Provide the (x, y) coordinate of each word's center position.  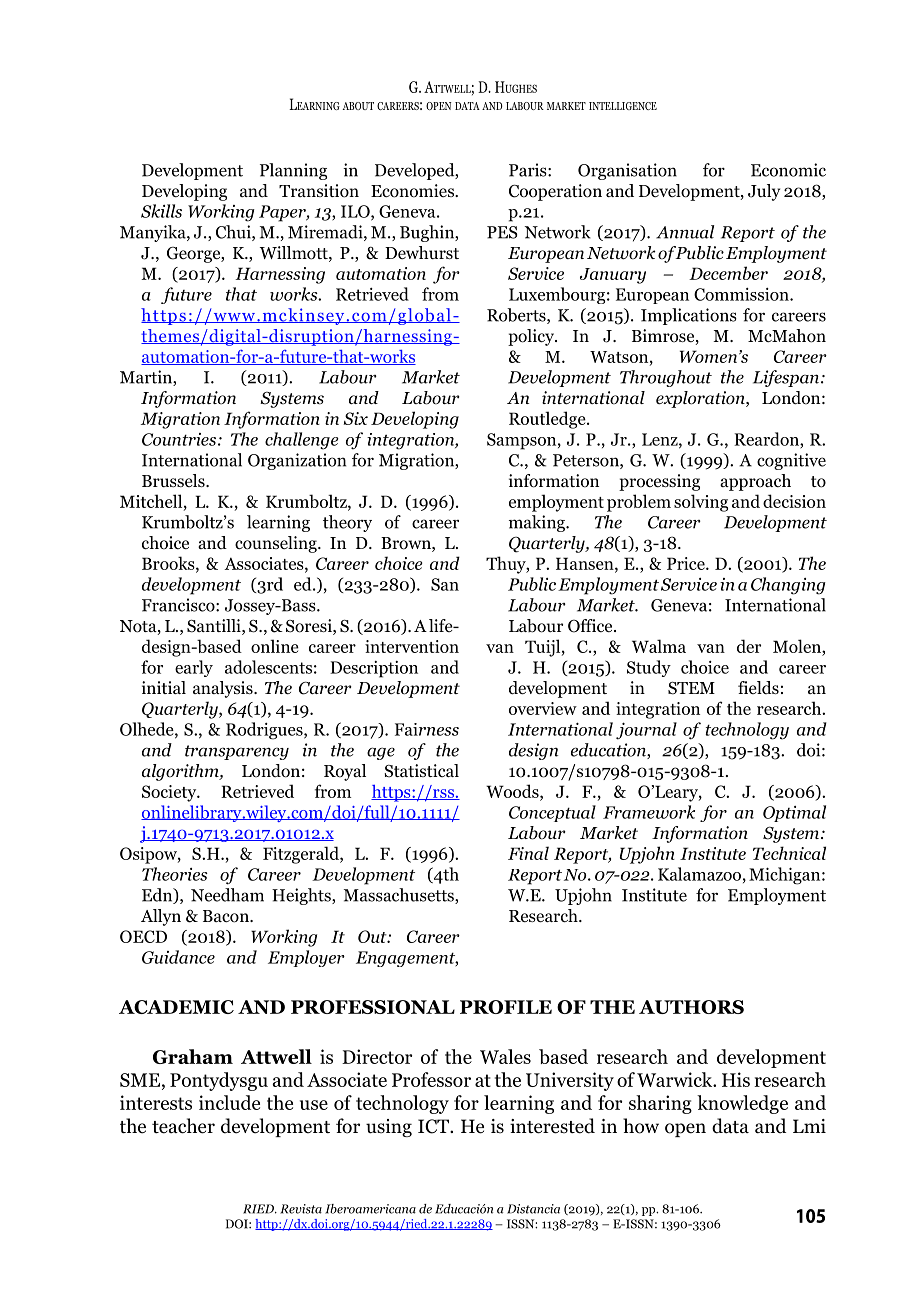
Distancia (533, 1209)
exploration (701, 399)
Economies (413, 191)
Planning (293, 171)
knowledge (742, 1104)
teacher (183, 1126)
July (764, 192)
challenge (302, 441)
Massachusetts (400, 896)
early (194, 668)
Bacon (227, 916)
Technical (789, 853)
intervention (412, 646)
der (749, 646)
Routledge (548, 420)
